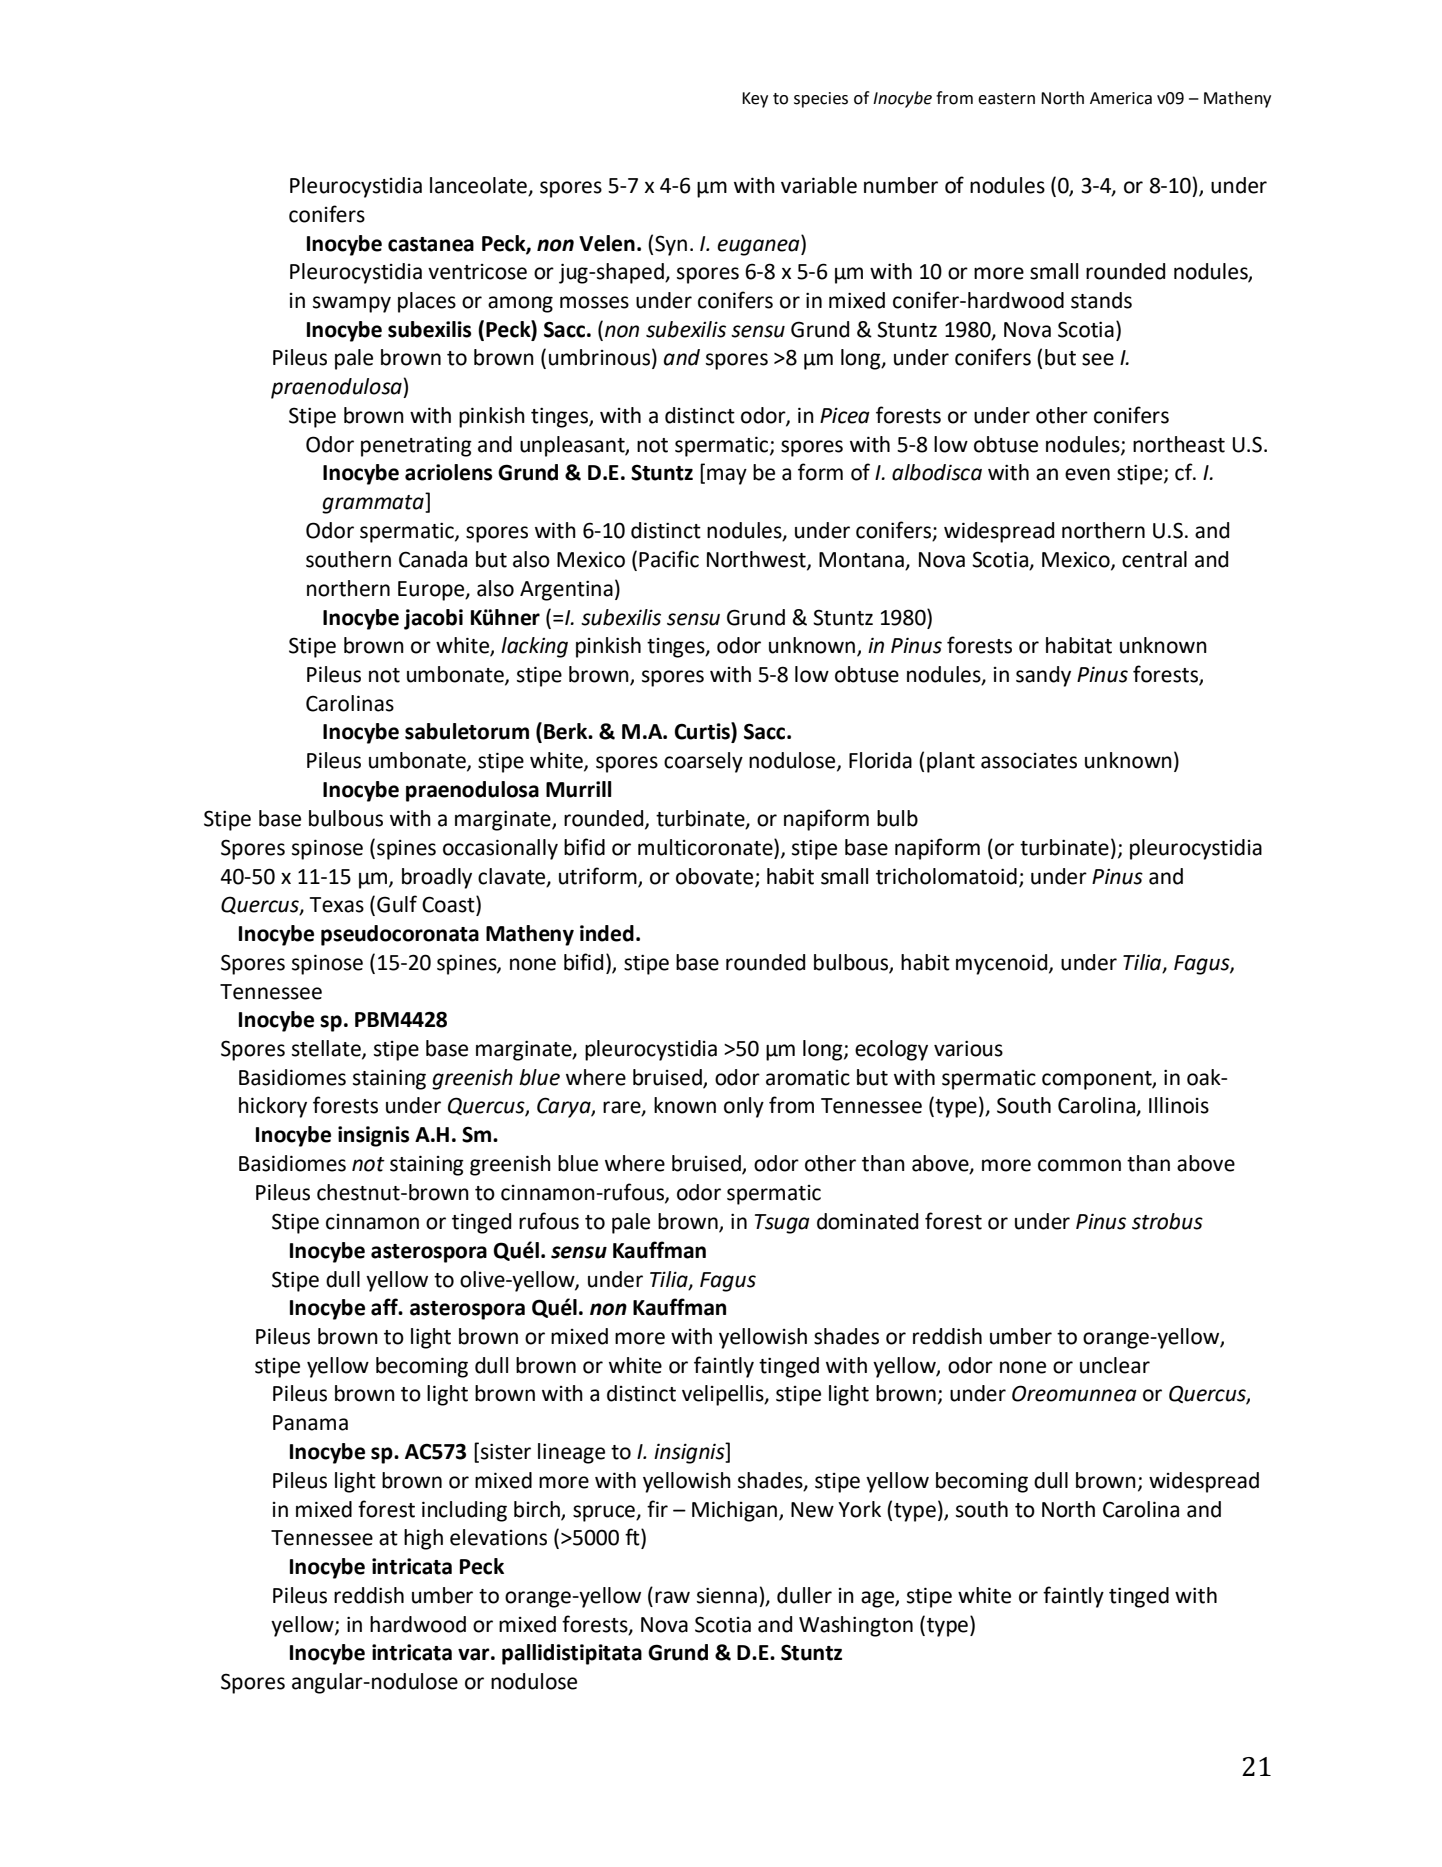 This screenshot has height=1867, width=1442. What do you see at coordinates (423, 1539) in the screenshot?
I see `high` at bounding box center [423, 1539].
